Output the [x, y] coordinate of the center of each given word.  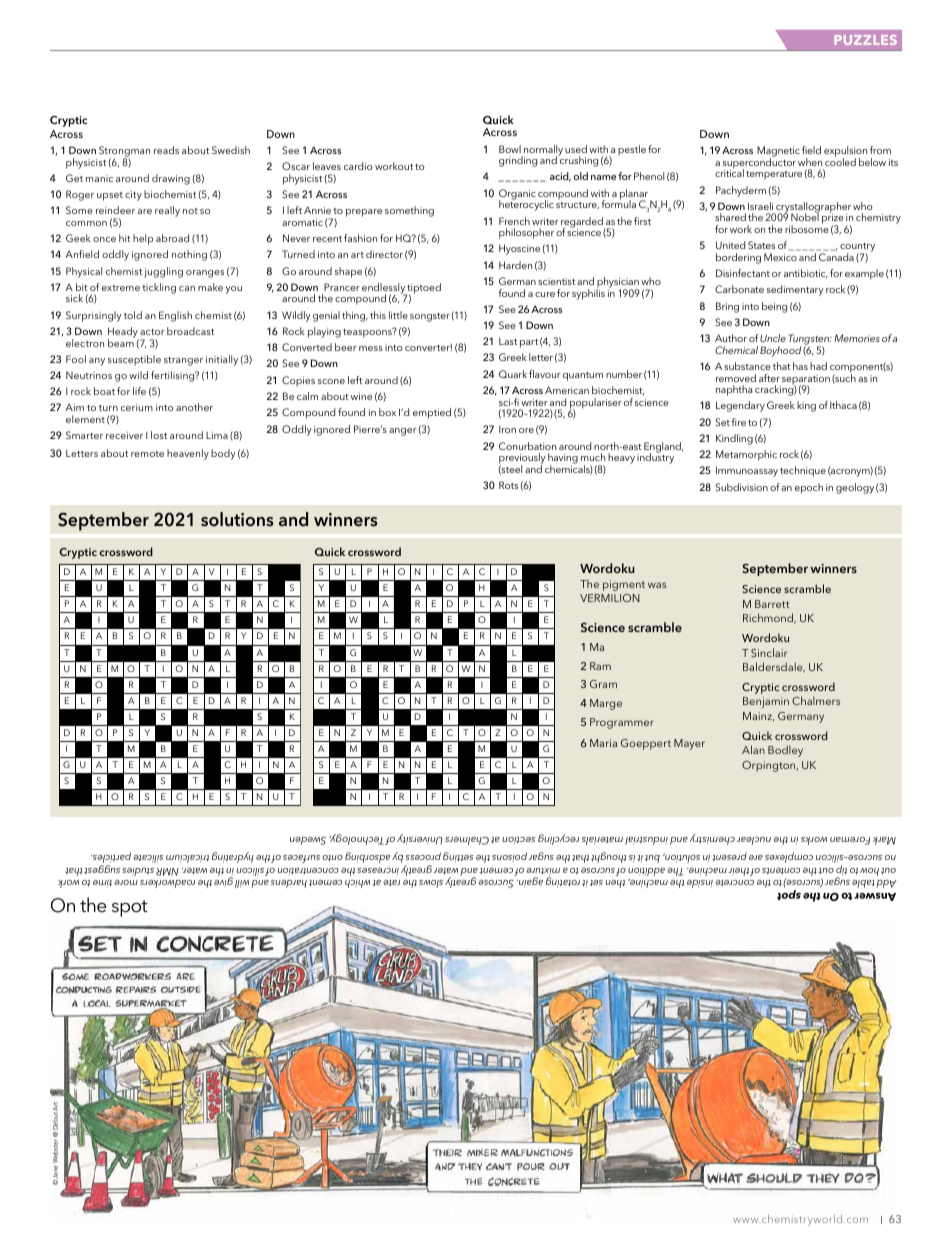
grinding [518, 161]
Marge [606, 704]
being [774, 307]
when [810, 162]
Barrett [772, 604]
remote [147, 454]
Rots [508, 485]
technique [803, 471]
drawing [171, 179]
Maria [603, 743]
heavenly [188, 454]
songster [430, 317]
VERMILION [610, 598]
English [175, 316]
